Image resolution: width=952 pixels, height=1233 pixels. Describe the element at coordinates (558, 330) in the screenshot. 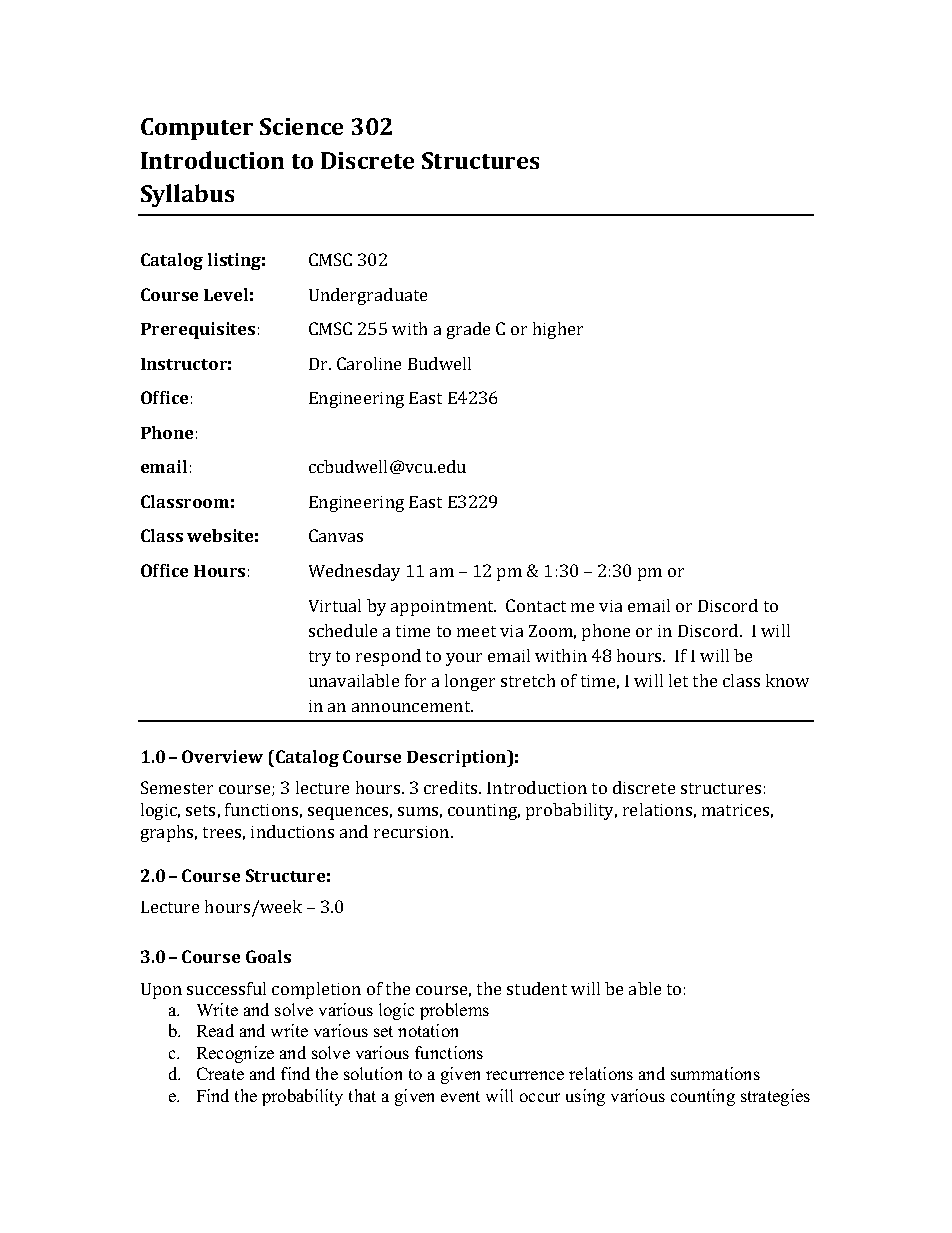

I see `higher` at that location.
